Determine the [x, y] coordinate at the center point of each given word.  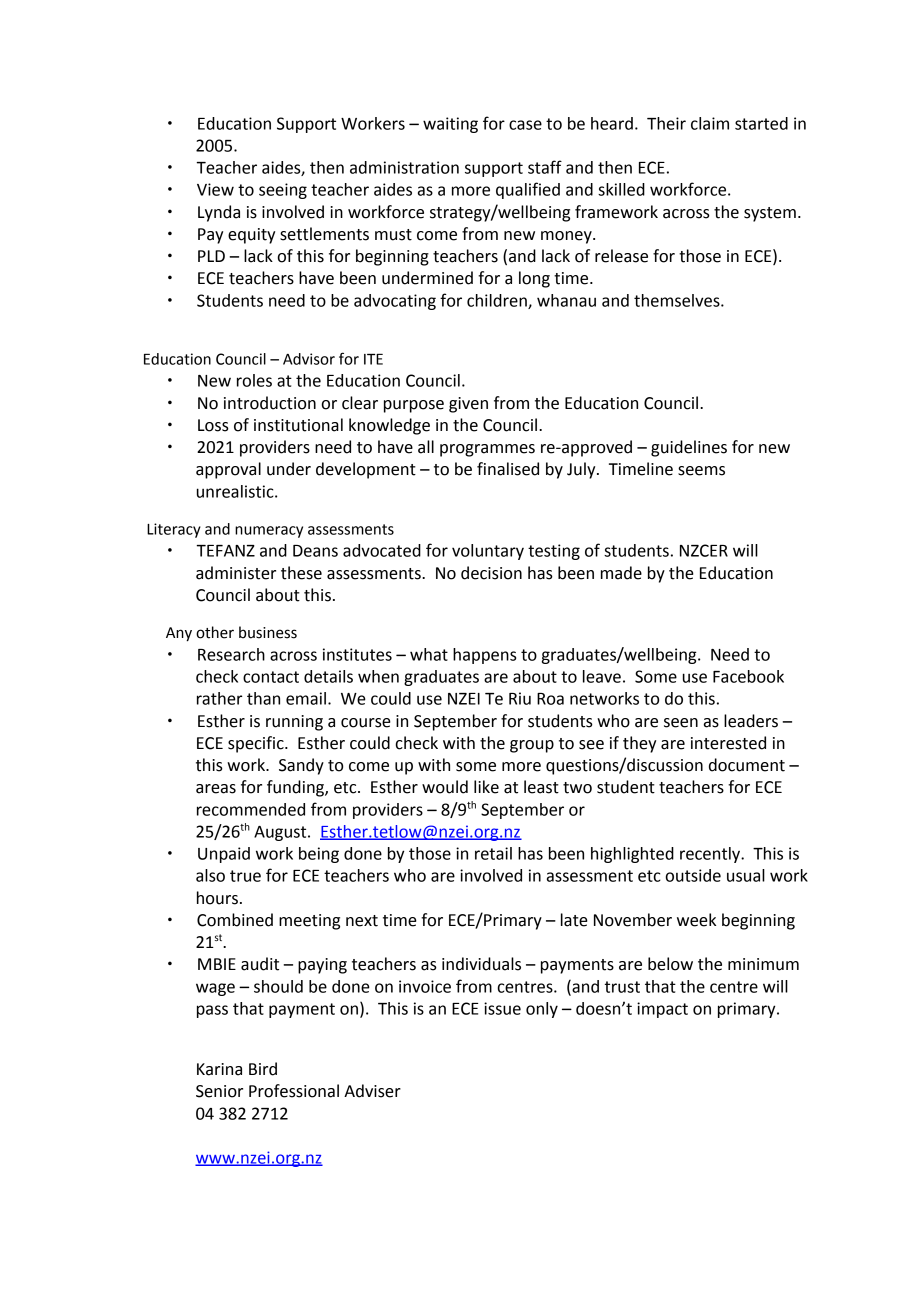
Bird [263, 1069]
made [621, 573]
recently [711, 855]
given [468, 405]
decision [491, 573]
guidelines [689, 448]
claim [710, 123]
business [268, 632]
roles [254, 380]
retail [493, 853]
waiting [450, 125]
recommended [251, 809]
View [215, 189]
